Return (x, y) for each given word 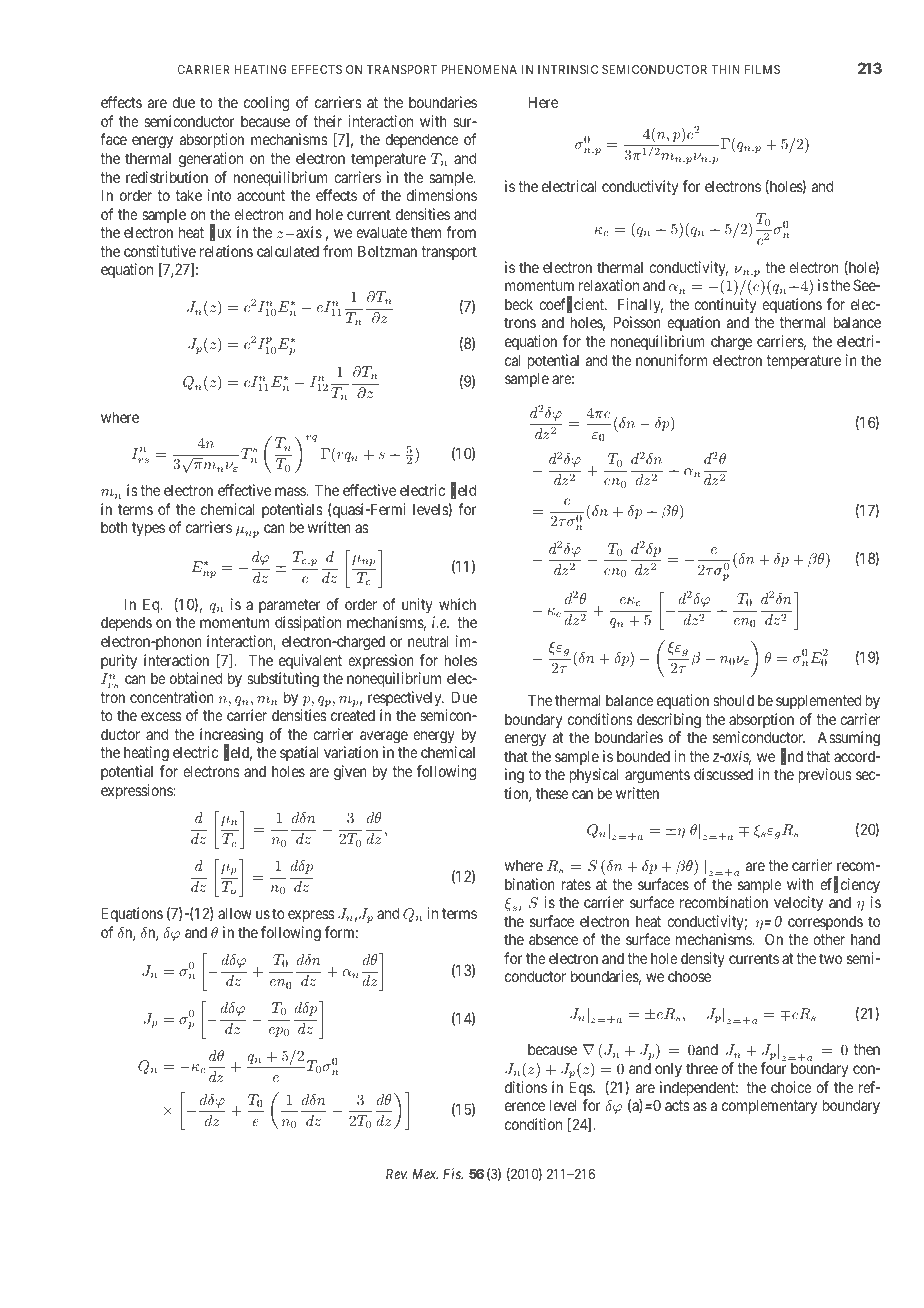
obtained (196, 678)
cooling (266, 104)
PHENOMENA (479, 69)
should (733, 700)
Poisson (637, 322)
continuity (725, 305)
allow (235, 913)
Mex (425, 1174)
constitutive (160, 251)
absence (553, 939)
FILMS (762, 69)
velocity (798, 903)
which (457, 604)
